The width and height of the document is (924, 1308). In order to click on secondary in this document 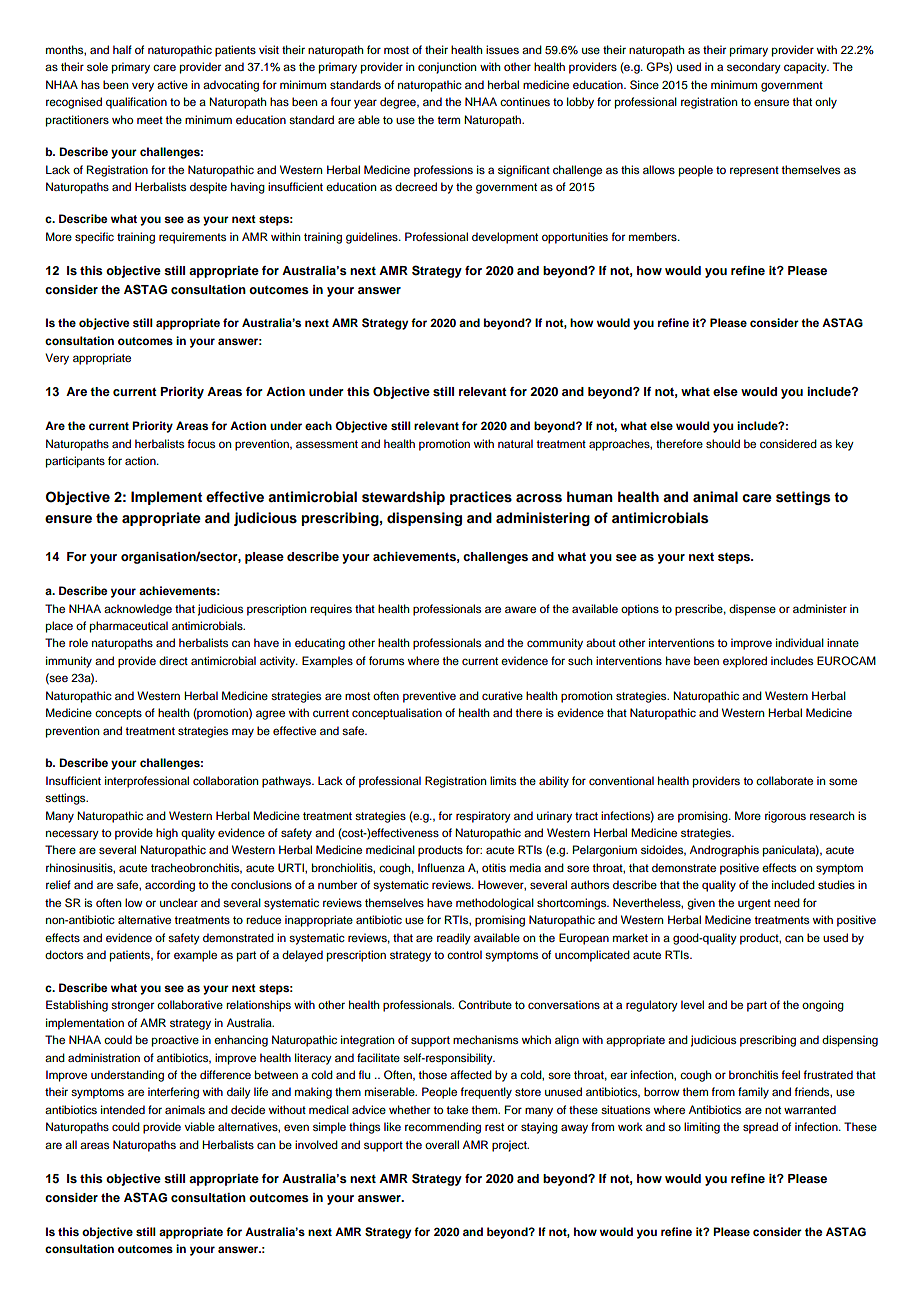, I will do `click(754, 68)`.
